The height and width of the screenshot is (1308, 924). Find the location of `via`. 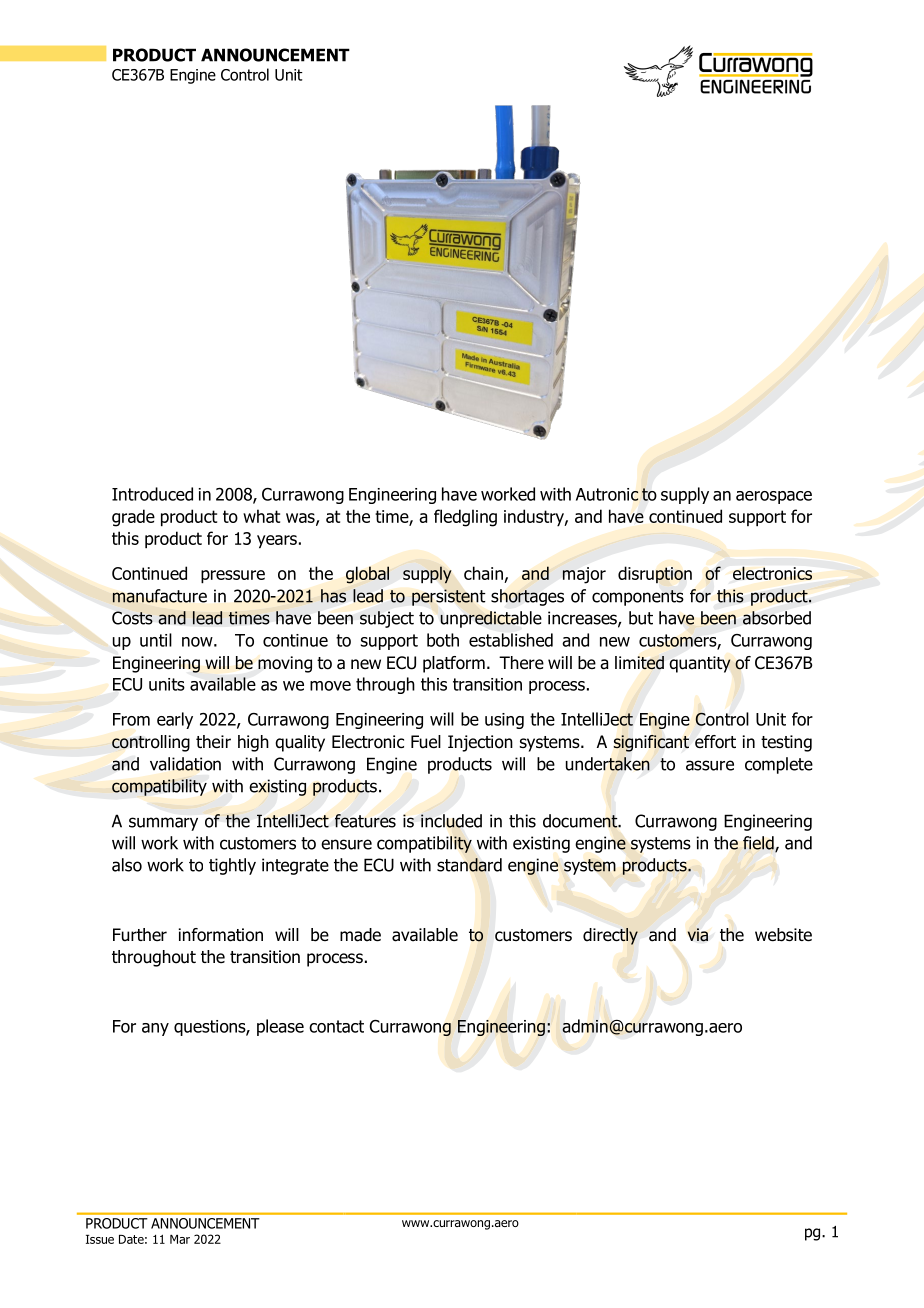

via is located at coordinates (697, 935).
